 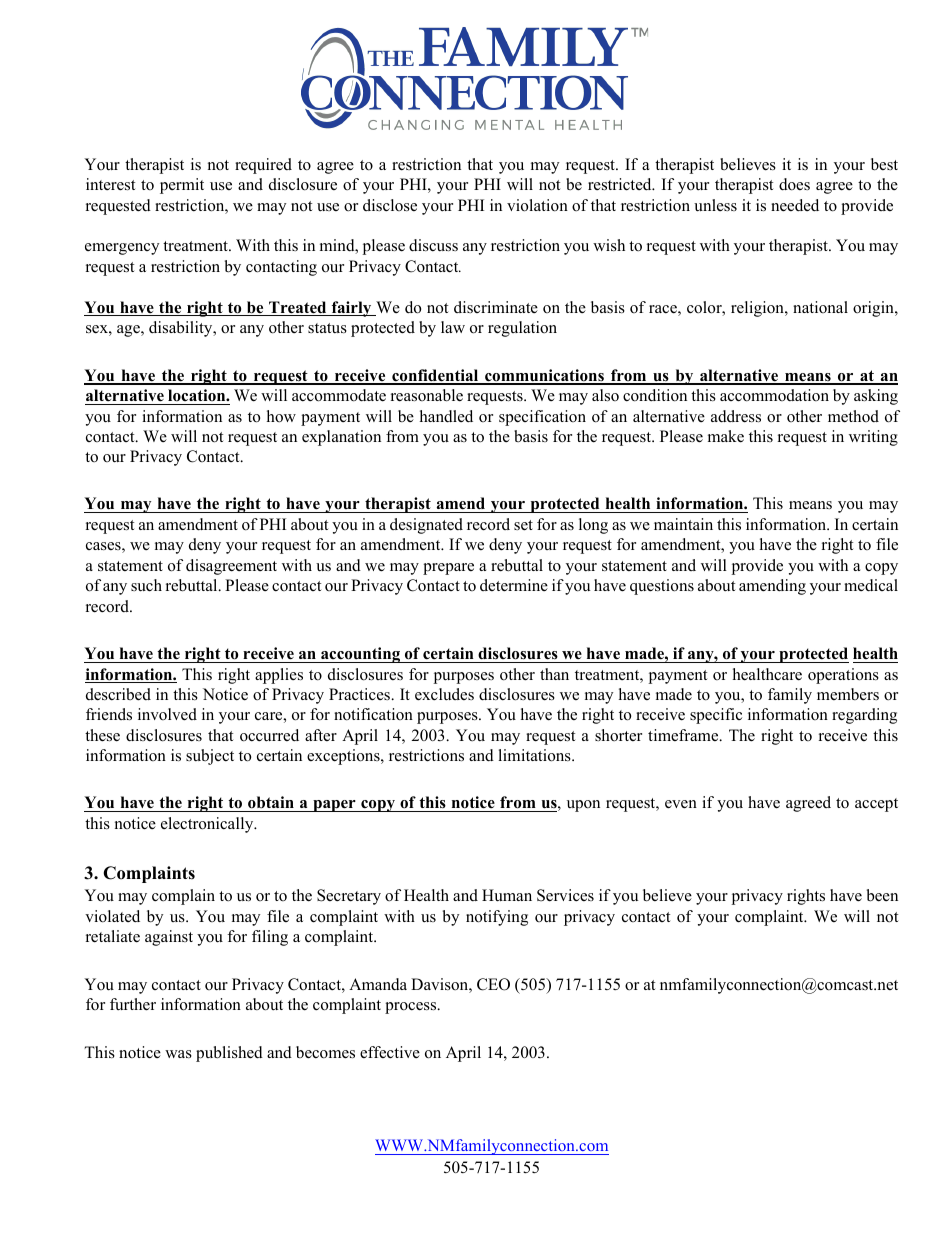 I want to click on such, so click(x=146, y=585).
